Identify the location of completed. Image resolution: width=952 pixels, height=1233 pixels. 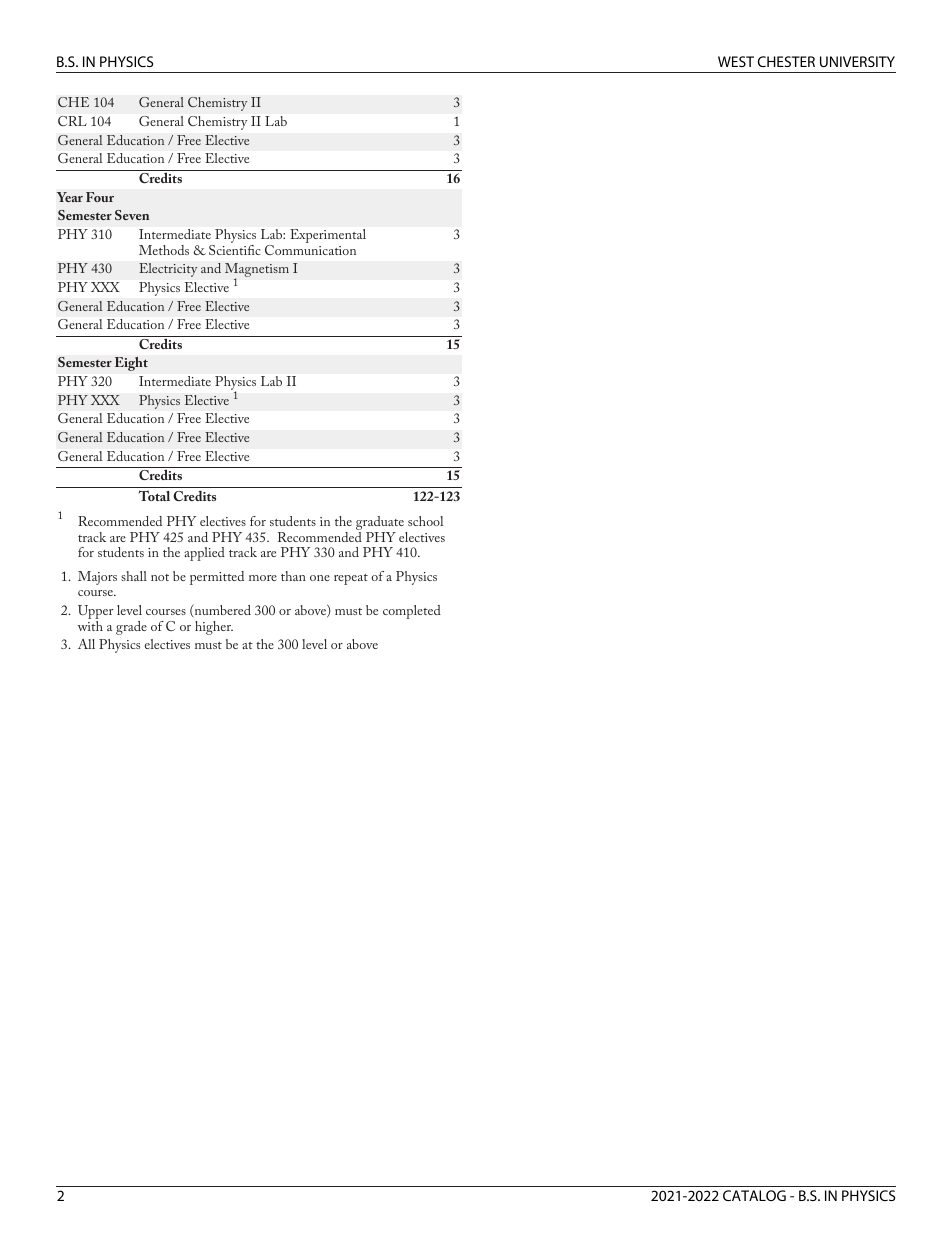
(412, 612).
